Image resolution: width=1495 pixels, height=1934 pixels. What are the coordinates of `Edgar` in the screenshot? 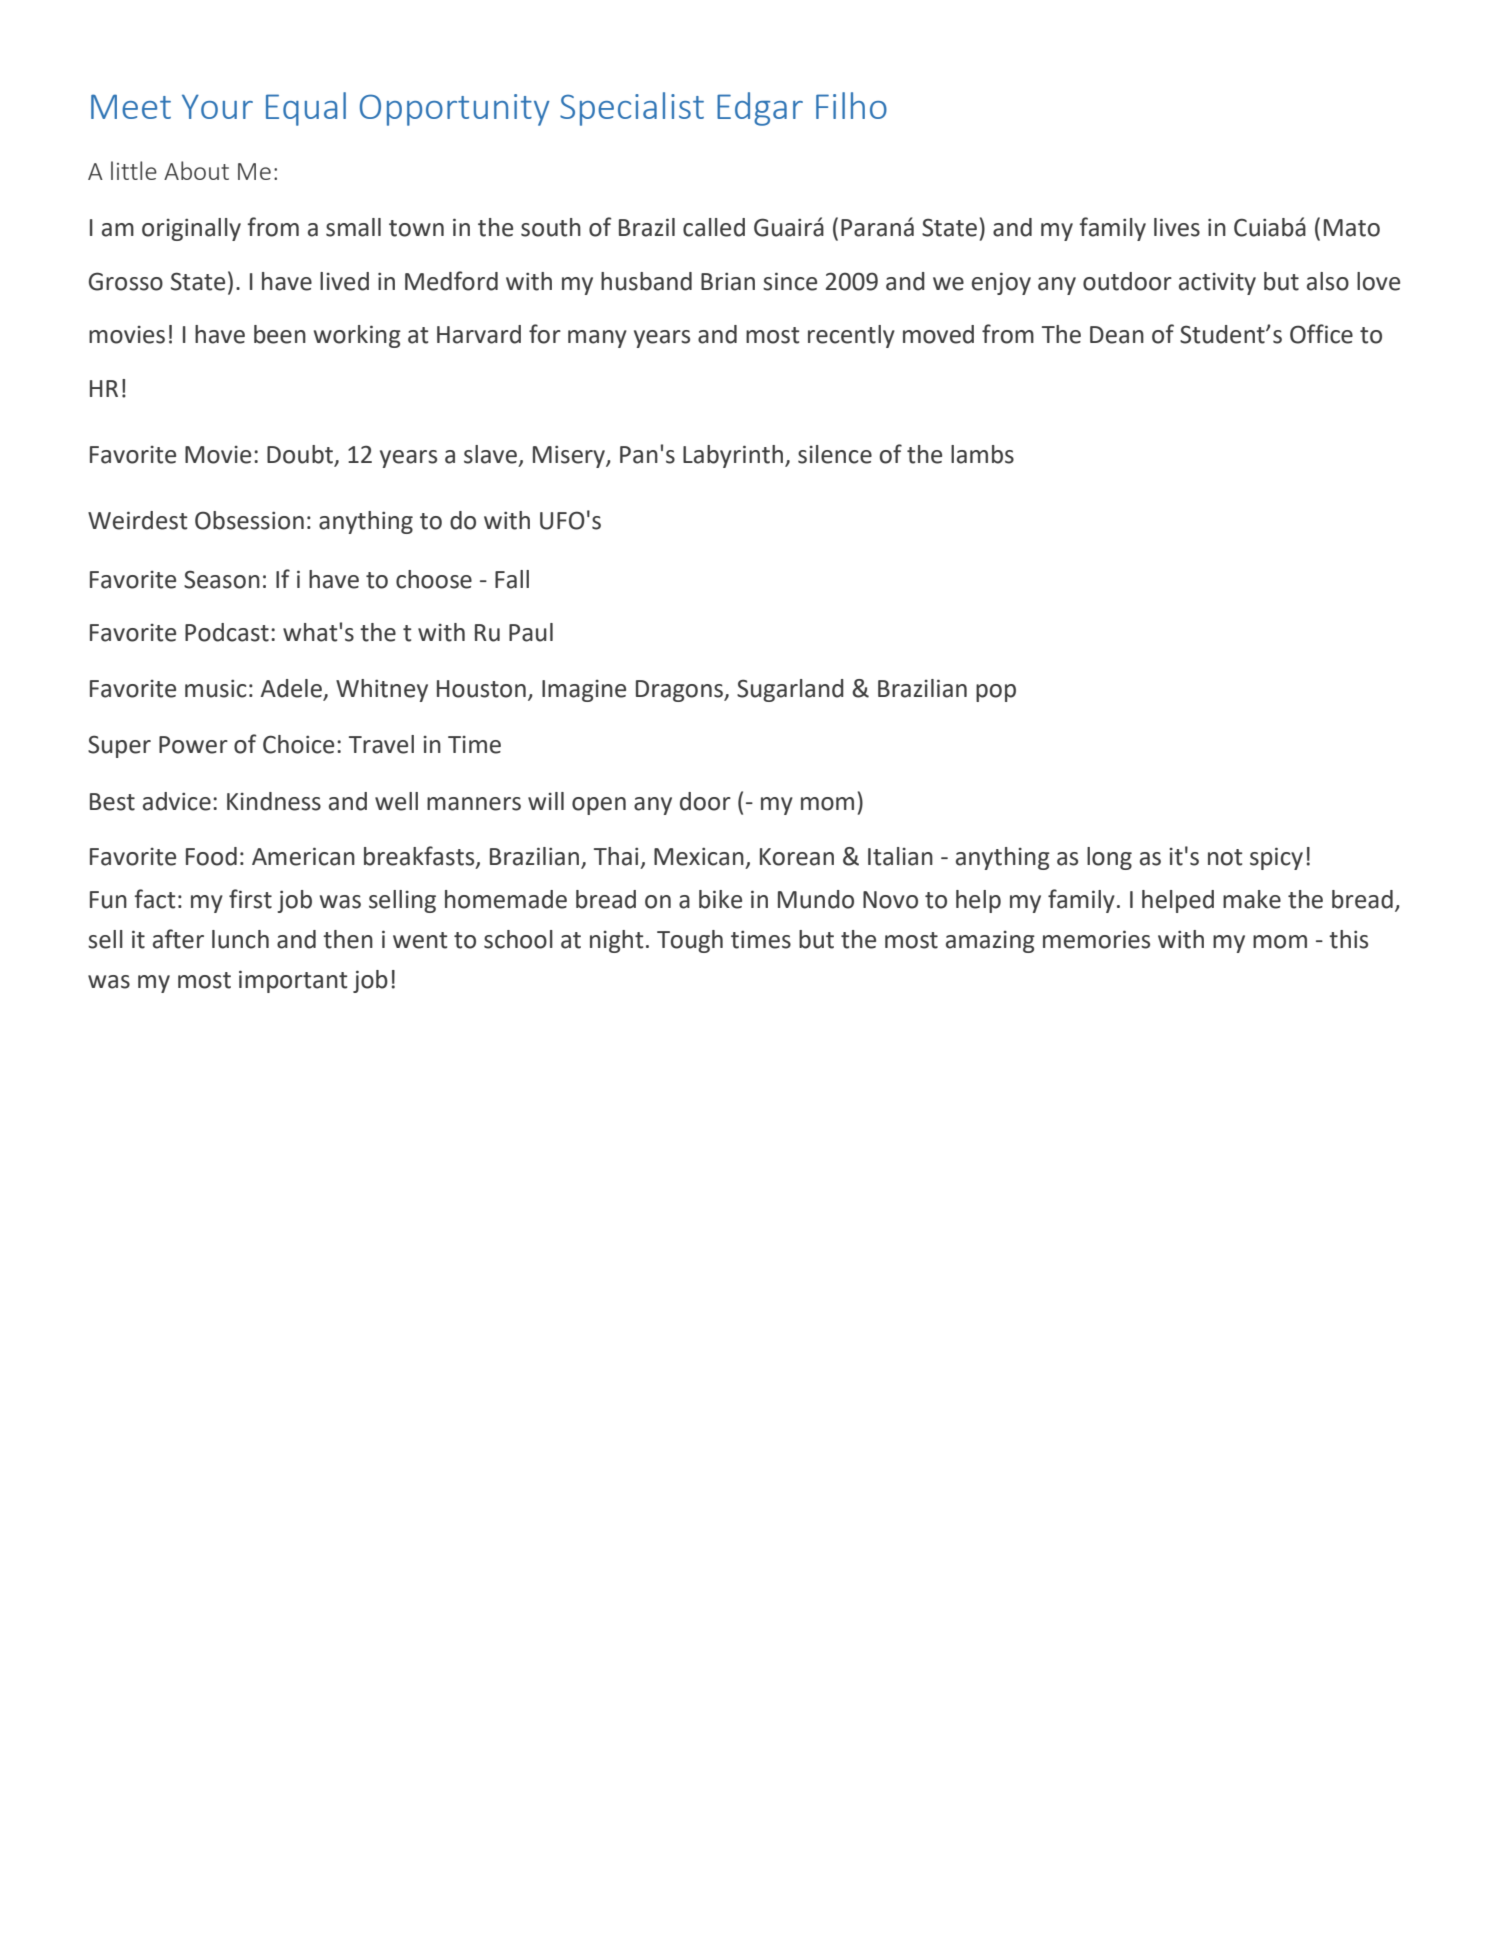 It's located at (760, 109).
